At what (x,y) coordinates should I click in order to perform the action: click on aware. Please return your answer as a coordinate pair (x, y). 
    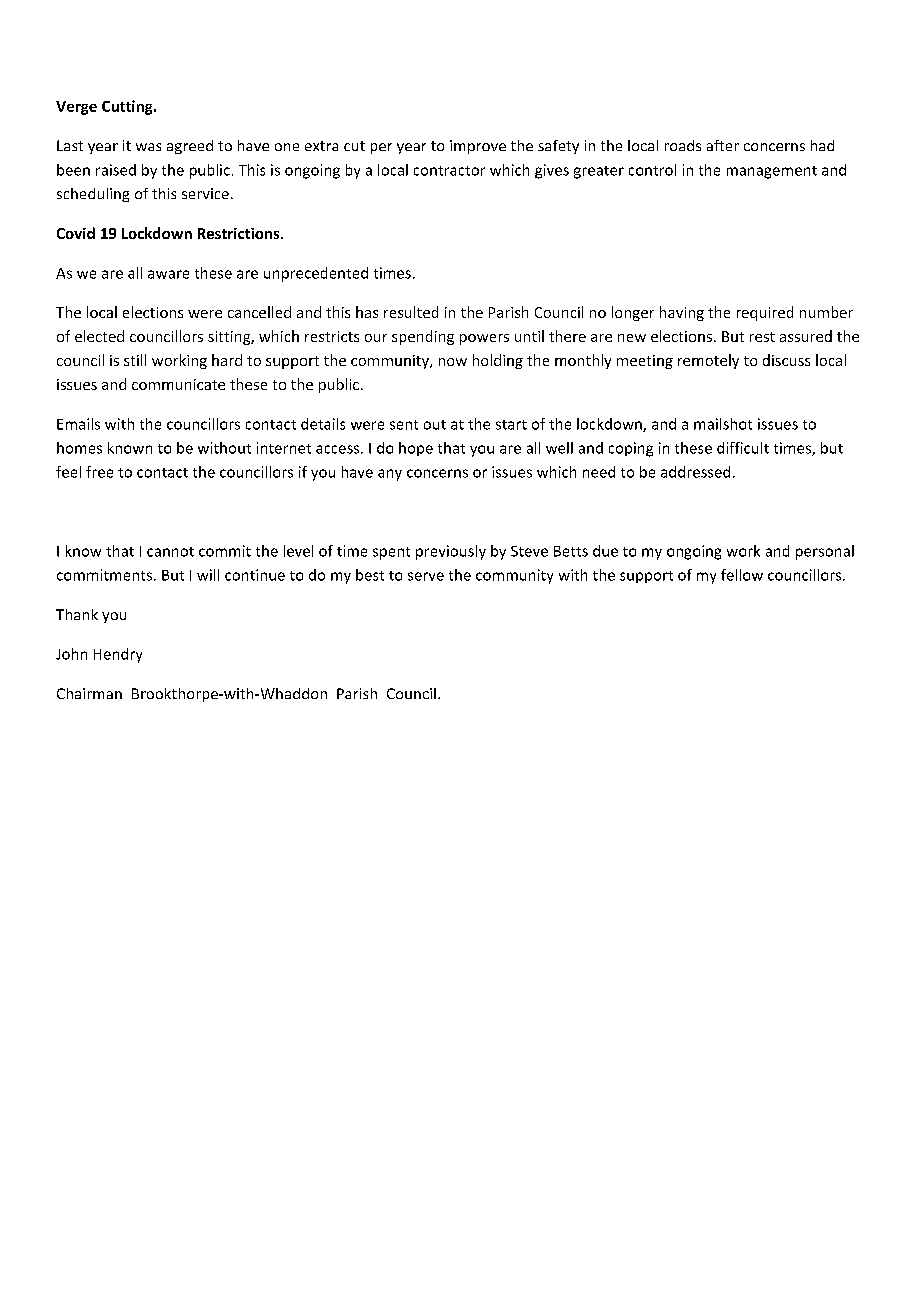
    Looking at the image, I should click on (168, 274).
